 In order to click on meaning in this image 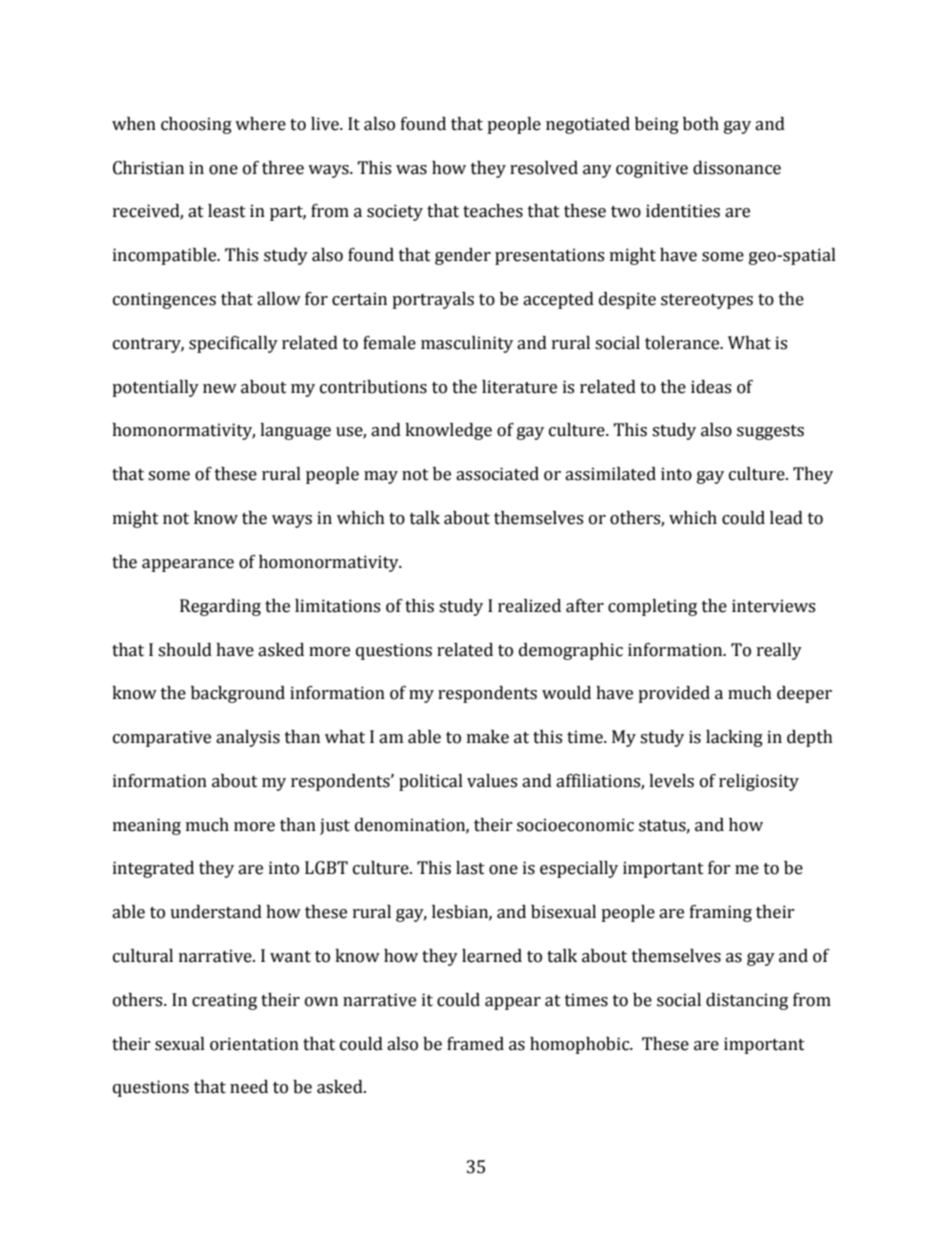, I will do `click(147, 826)`.
